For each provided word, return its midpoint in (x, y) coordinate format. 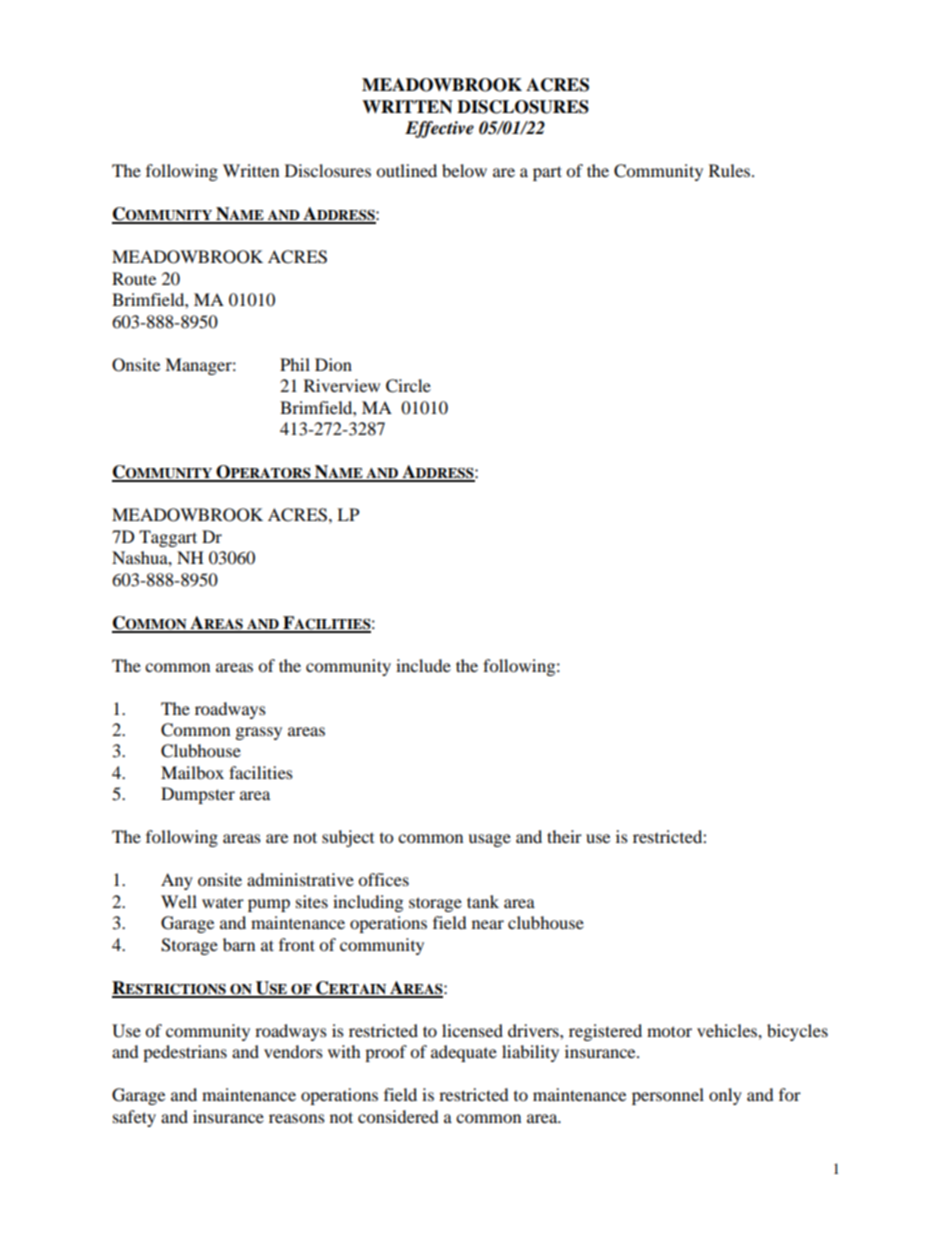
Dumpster (198, 795)
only (725, 1096)
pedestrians (185, 1053)
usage (489, 840)
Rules (731, 170)
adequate (464, 1053)
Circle (408, 386)
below (464, 170)
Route (134, 278)
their (564, 836)
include (423, 665)
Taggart (168, 538)
